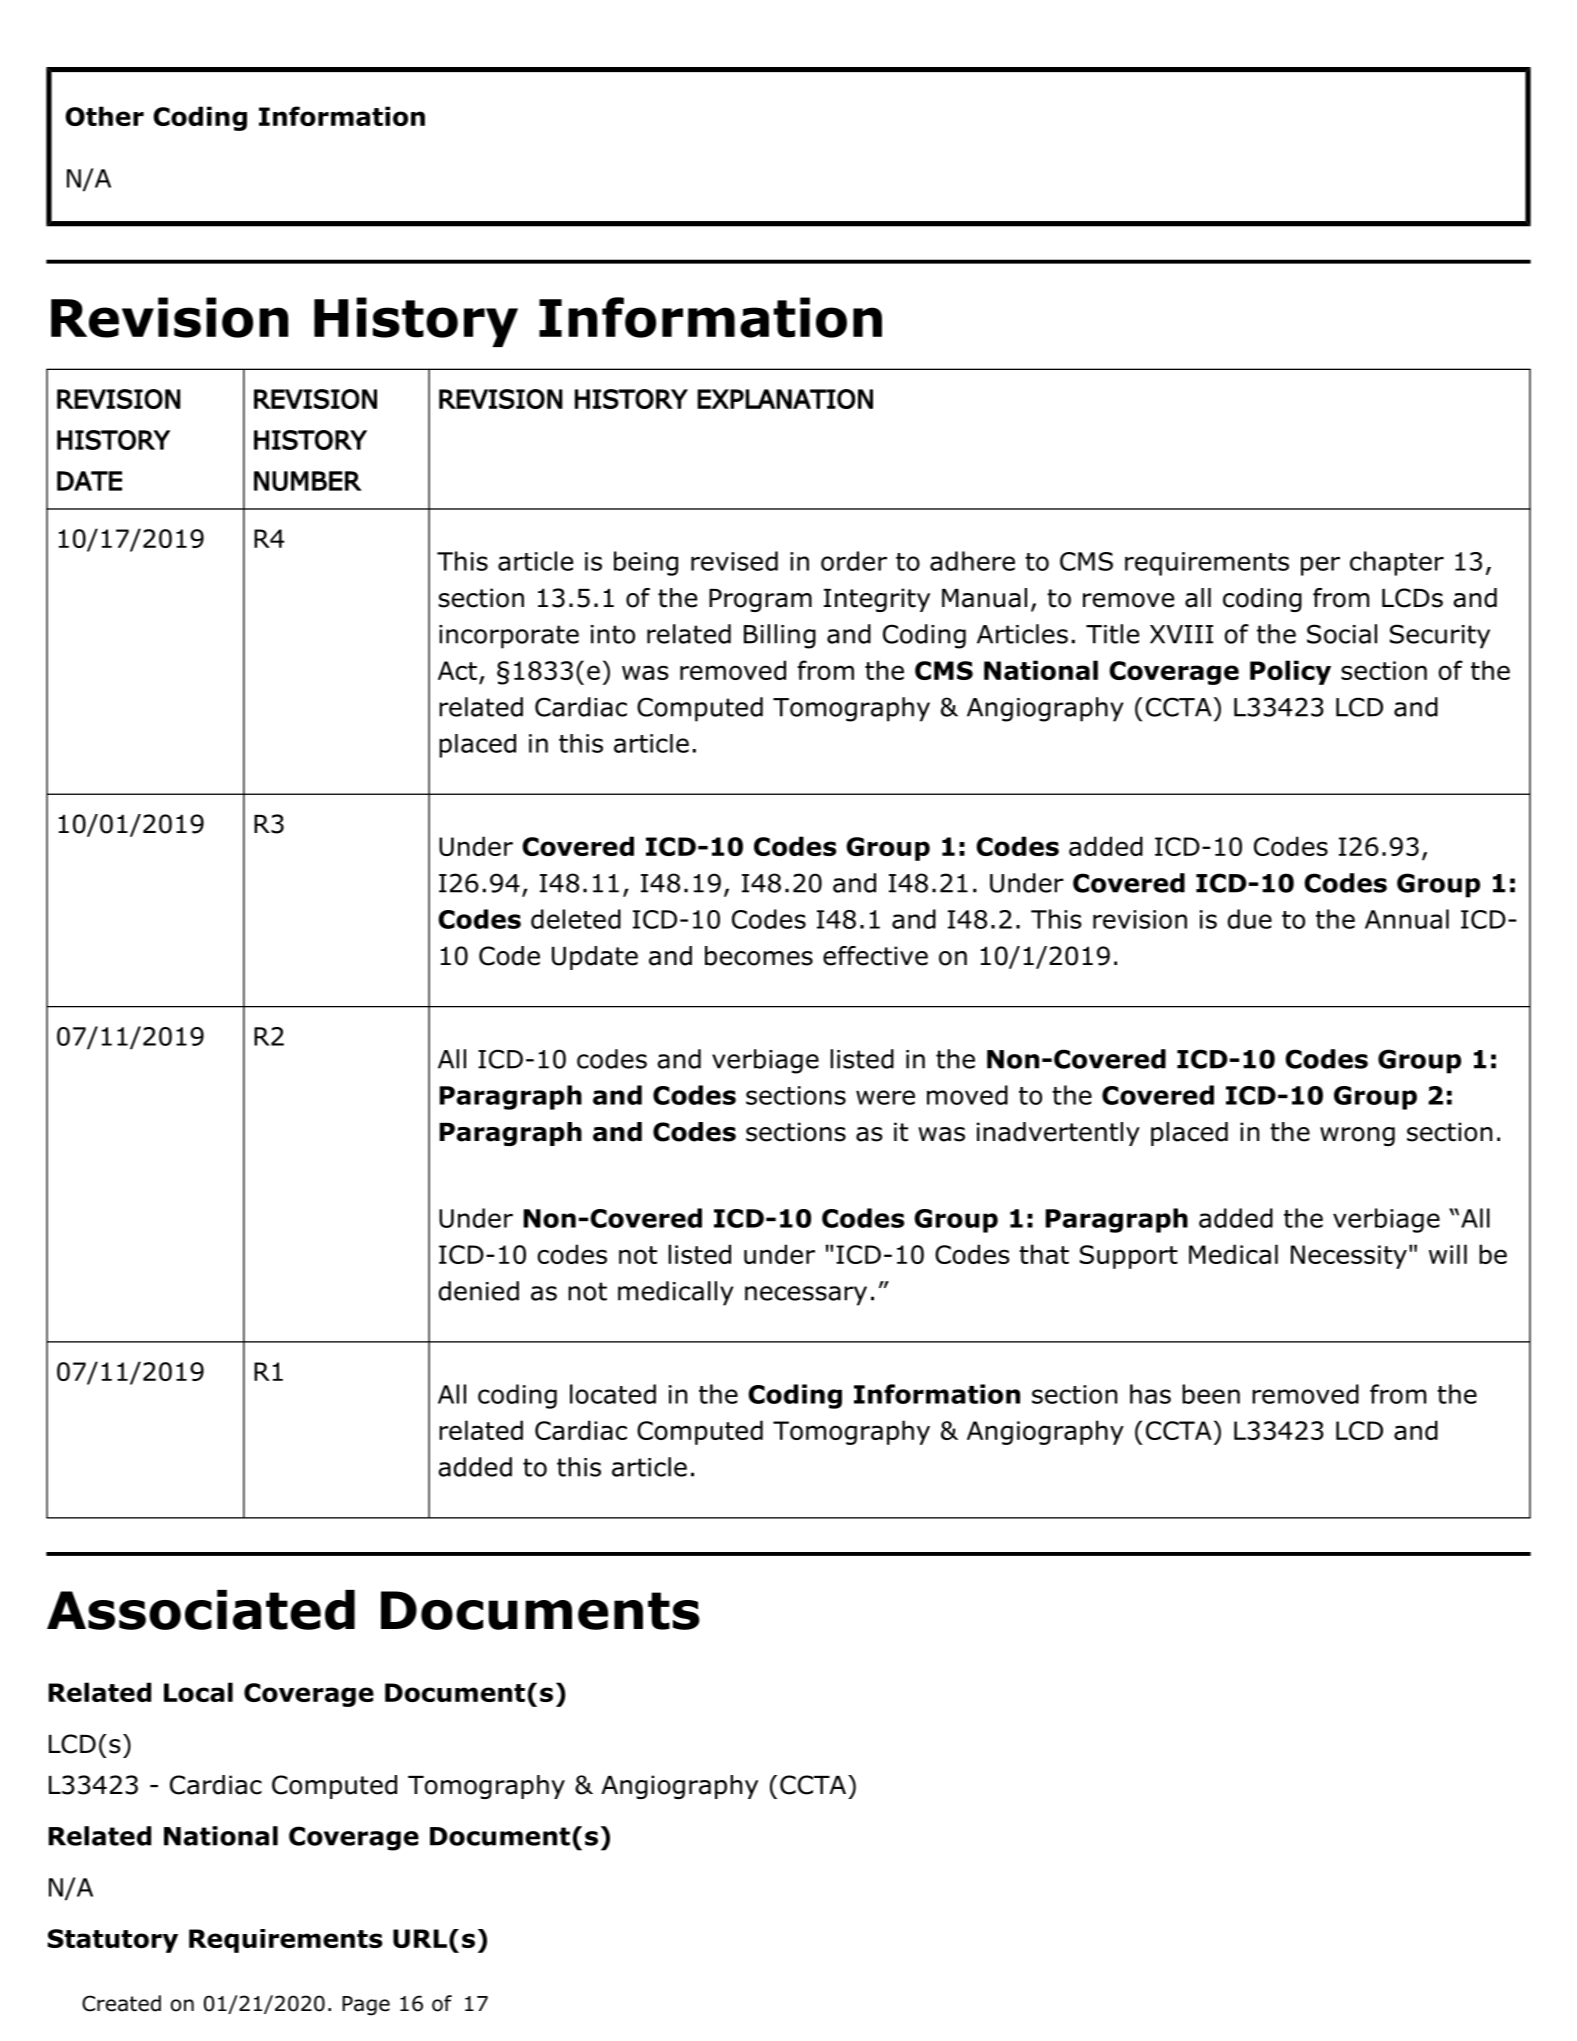 This image has width=1577, height=2041. What do you see at coordinates (121, 2003) in the image?
I see `Created` at bounding box center [121, 2003].
